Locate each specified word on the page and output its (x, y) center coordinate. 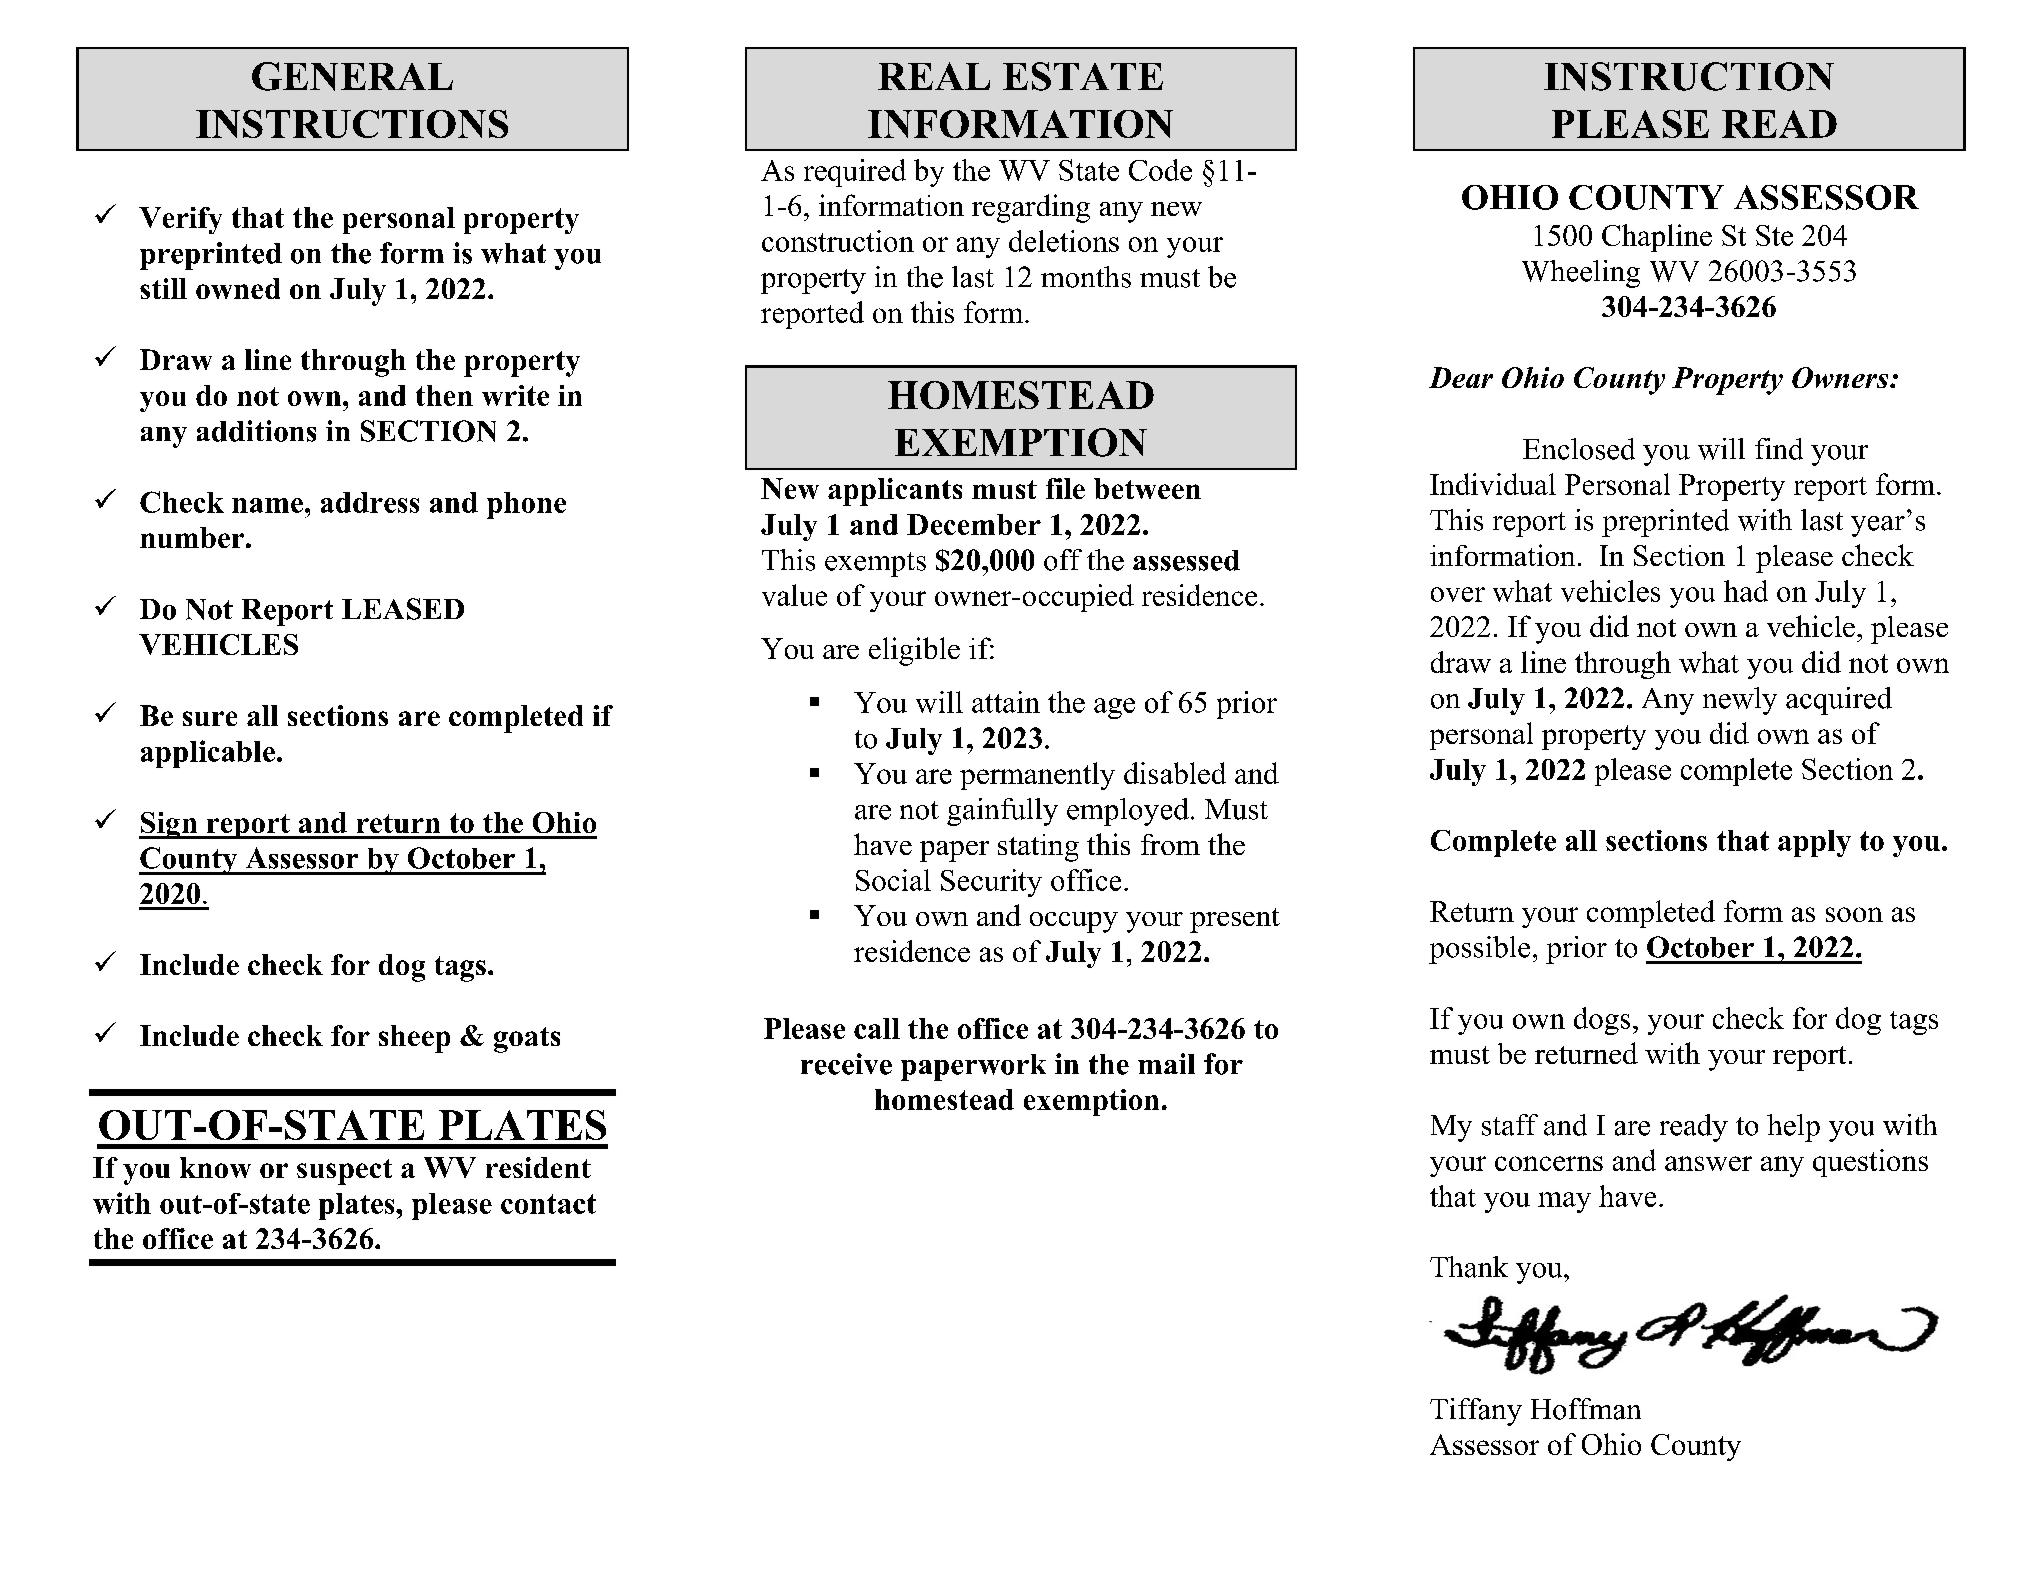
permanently (1037, 776)
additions (256, 431)
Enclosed (1579, 449)
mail (1166, 1063)
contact (548, 1204)
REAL (934, 76)
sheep (414, 1039)
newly (1740, 701)
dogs (1602, 1021)
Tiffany (1476, 1412)
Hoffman (1586, 1409)
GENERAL (352, 76)
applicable (208, 754)
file (1065, 488)
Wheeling (1581, 274)
